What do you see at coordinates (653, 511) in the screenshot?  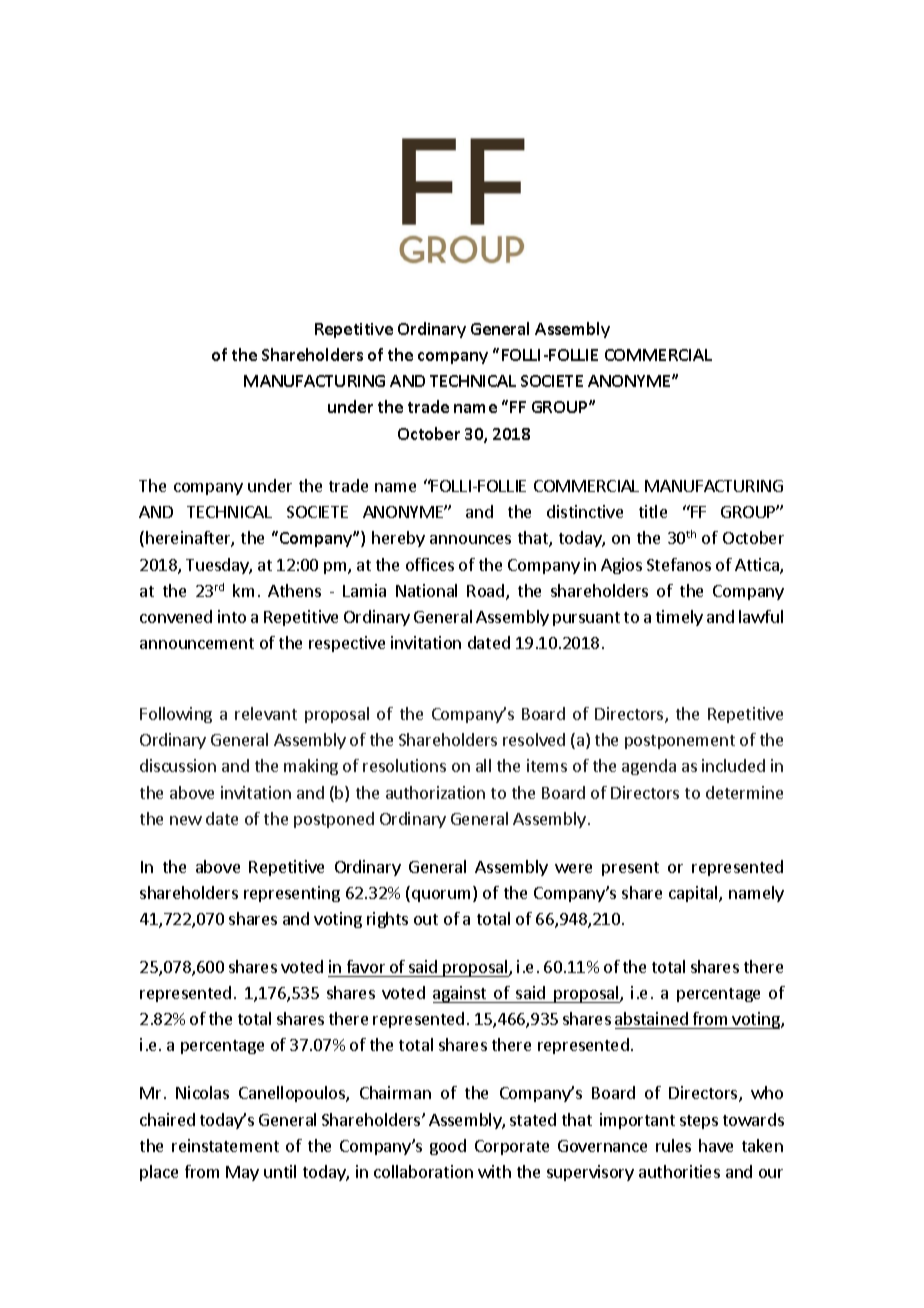 I see `title` at bounding box center [653, 511].
